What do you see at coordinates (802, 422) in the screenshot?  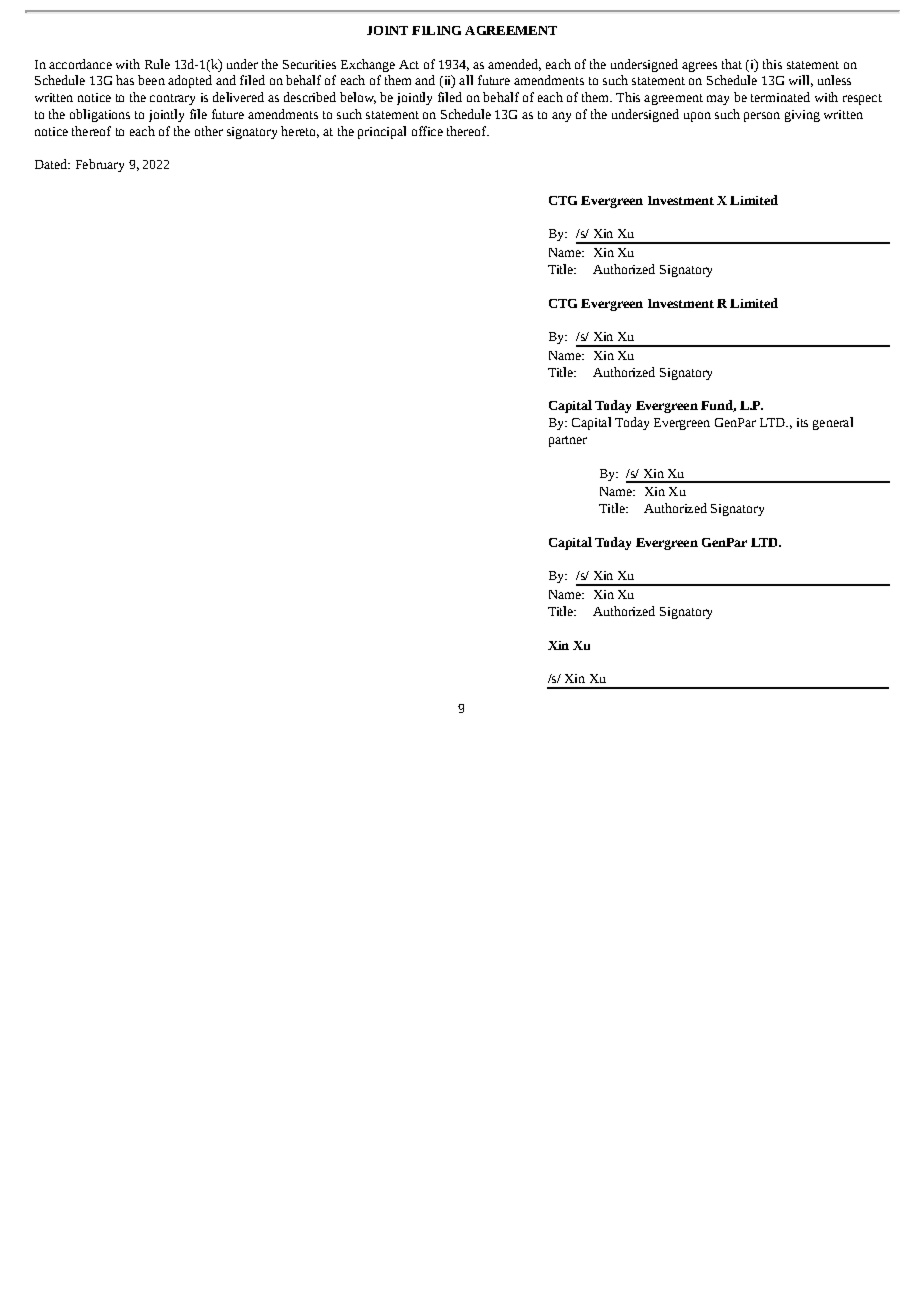 I see `its` at bounding box center [802, 422].
